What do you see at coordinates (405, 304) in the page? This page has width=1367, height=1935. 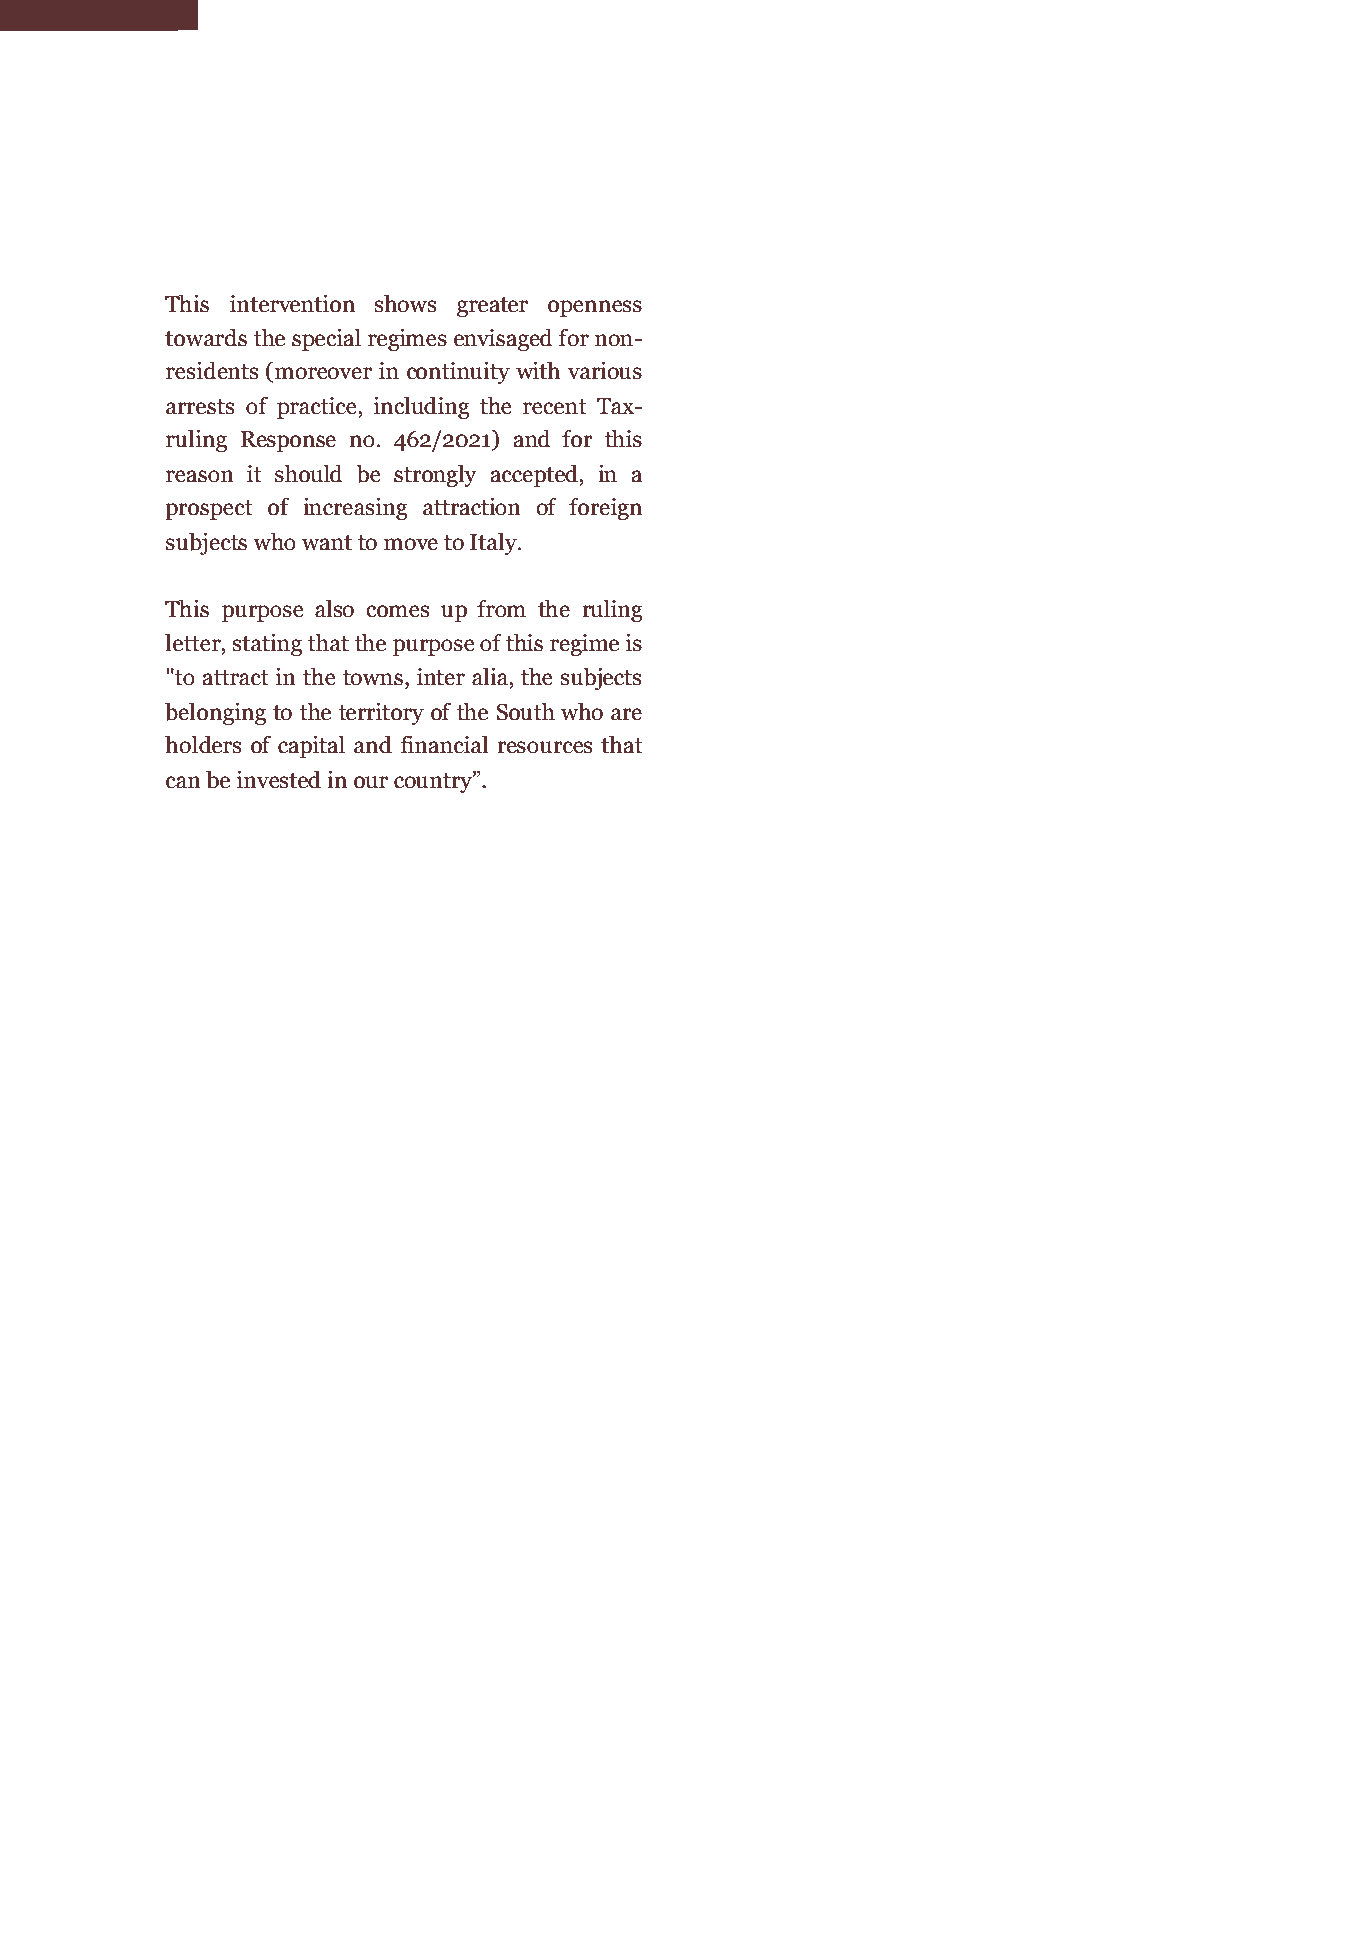 I see `shows` at bounding box center [405, 304].
